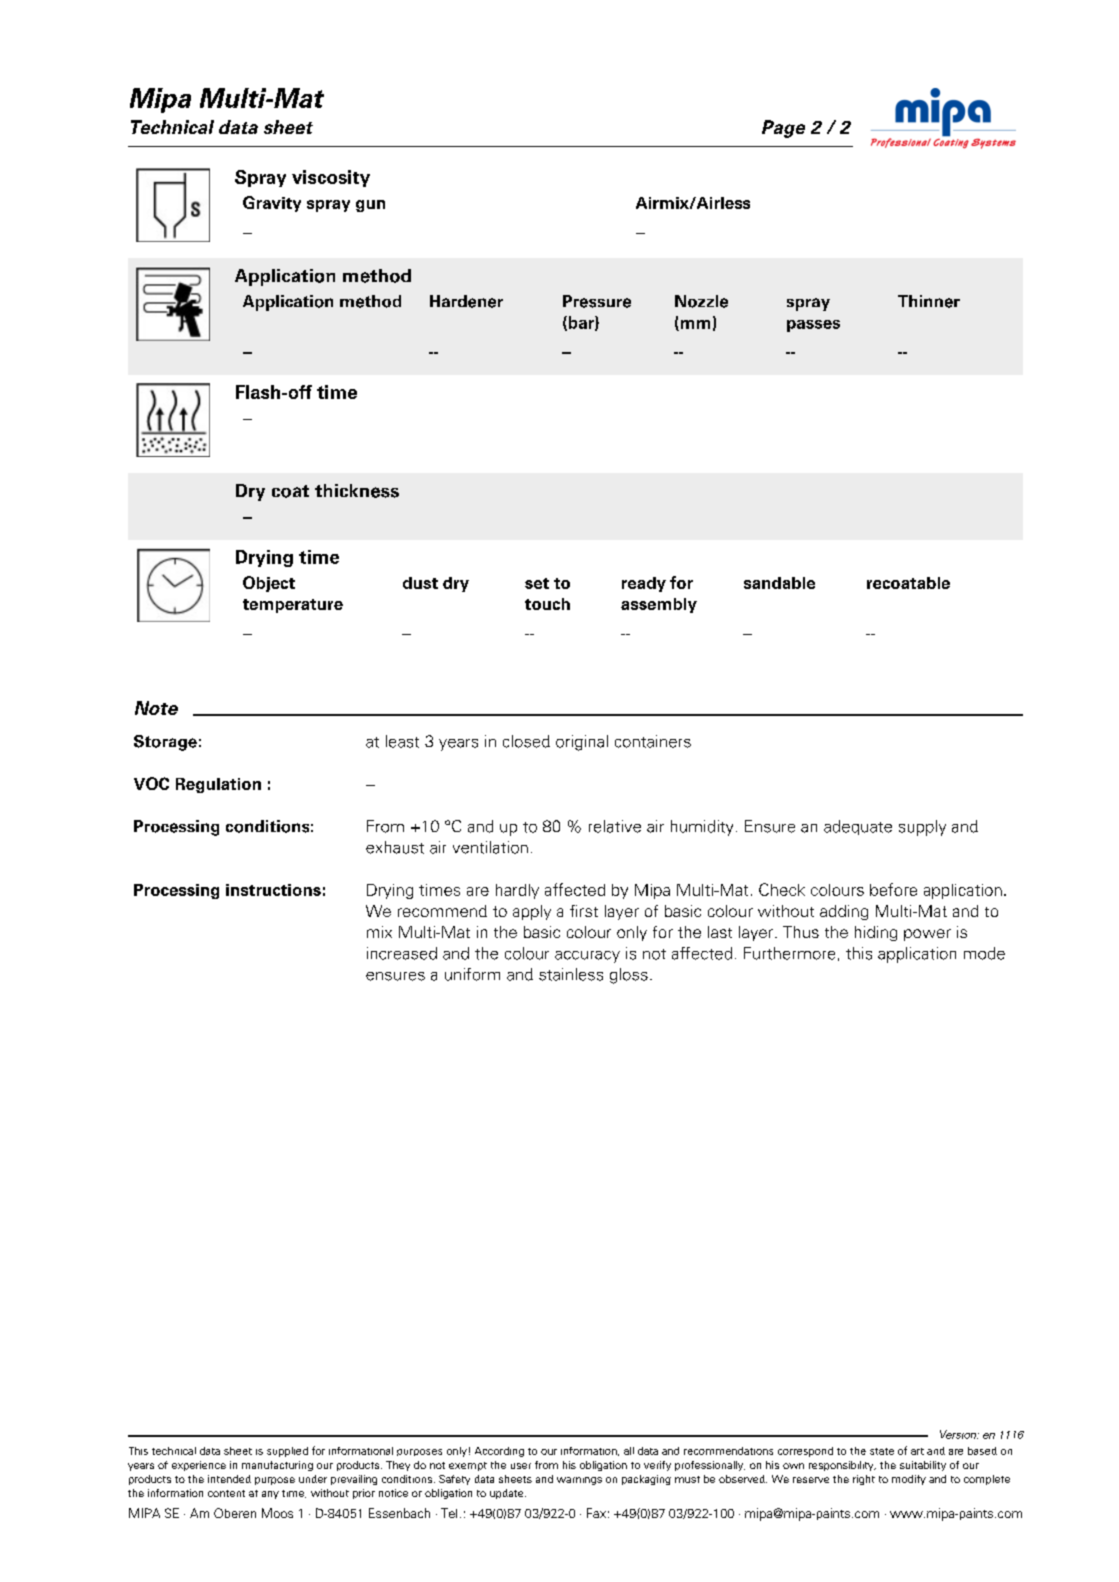  Describe the element at coordinates (858, 827) in the screenshot. I see `adequate` at that location.
